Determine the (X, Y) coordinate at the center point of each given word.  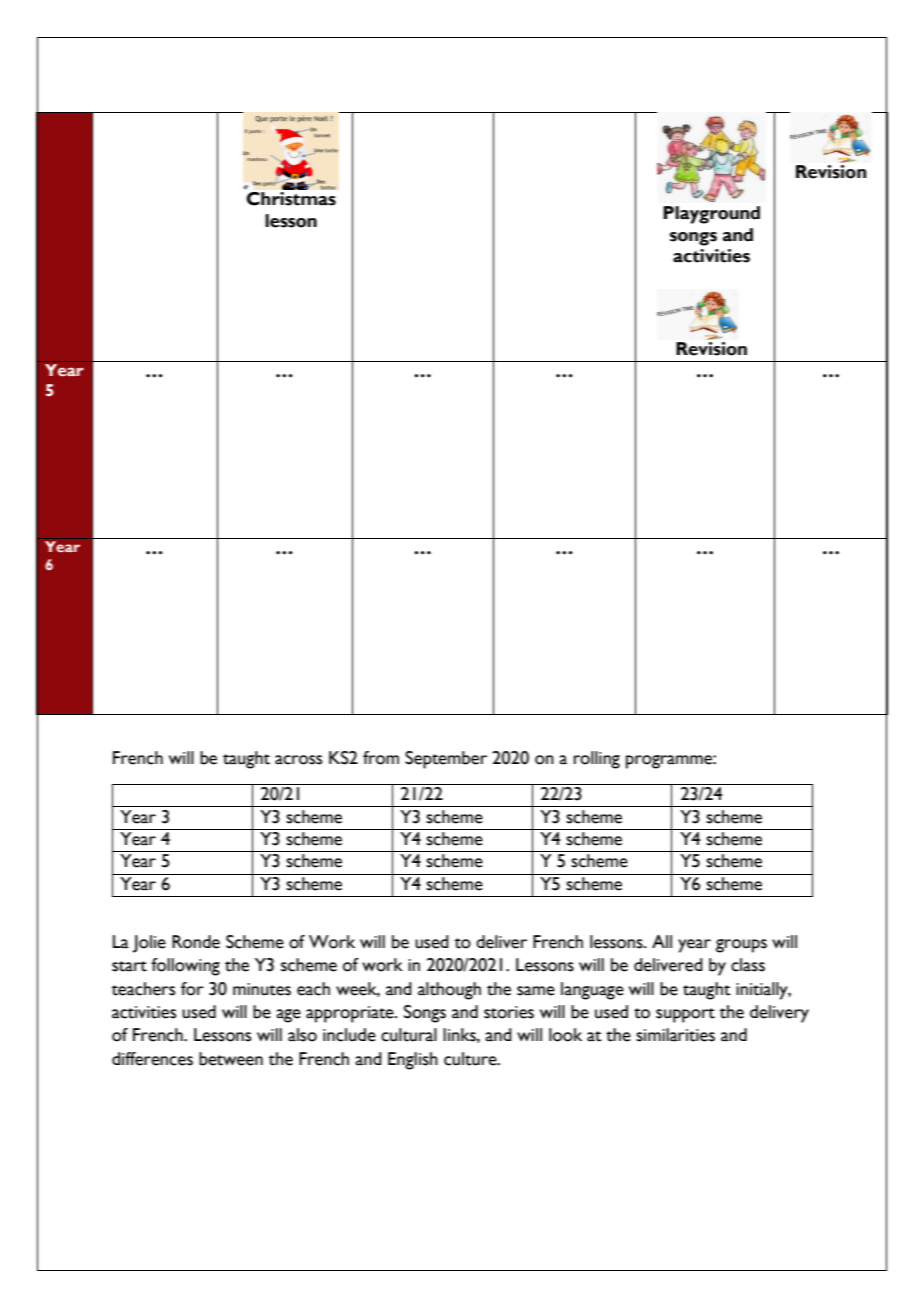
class (748, 965)
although (449, 991)
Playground (711, 215)
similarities (675, 1035)
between (231, 1059)
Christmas (291, 199)
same (536, 991)
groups (741, 946)
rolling (597, 760)
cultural (409, 1035)
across (298, 760)
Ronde (196, 942)
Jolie (149, 944)
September (446, 760)
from (381, 758)
